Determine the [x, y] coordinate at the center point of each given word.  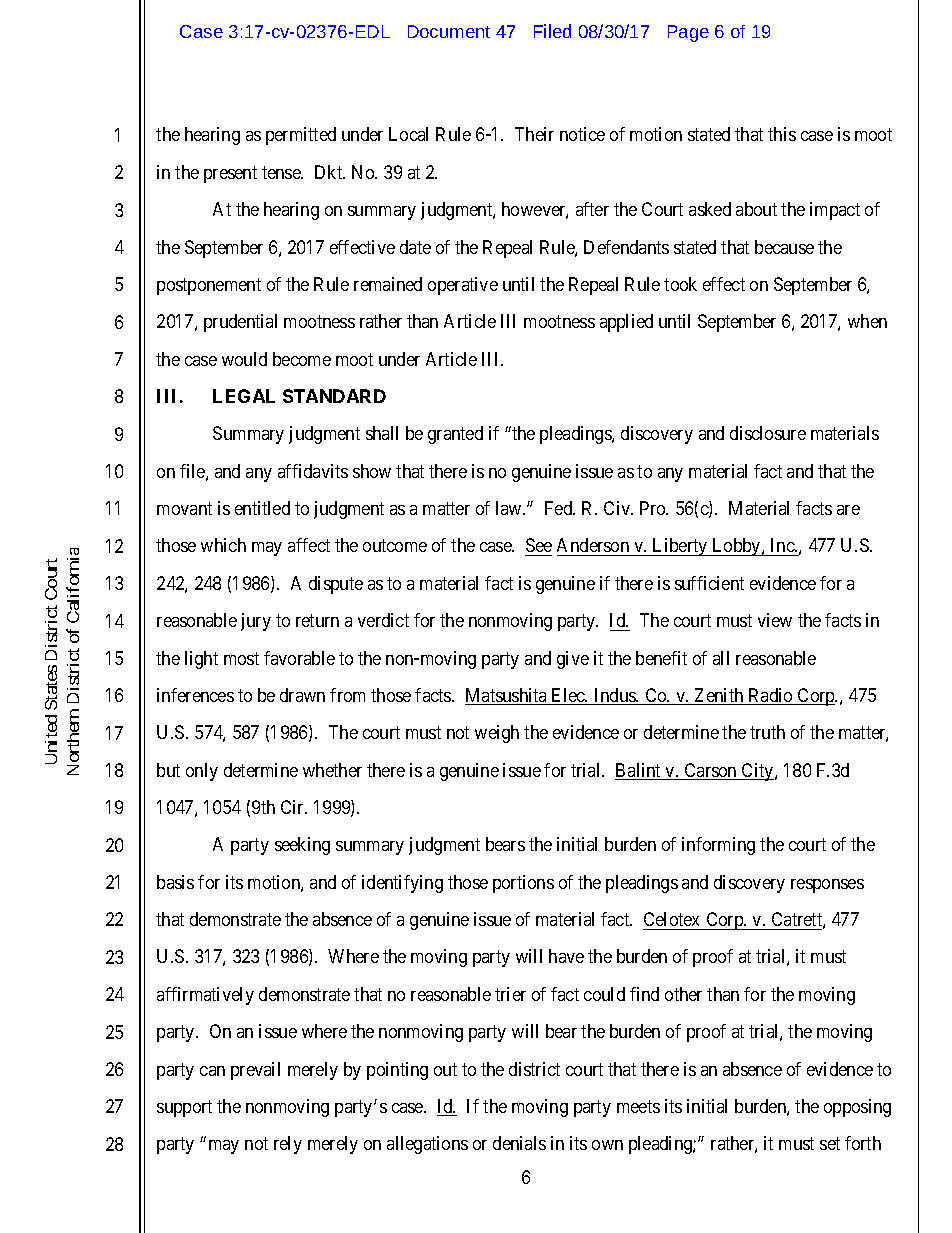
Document [449, 31]
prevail [255, 1071]
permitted [301, 136]
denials [519, 1143]
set [830, 1144]
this [782, 134]
